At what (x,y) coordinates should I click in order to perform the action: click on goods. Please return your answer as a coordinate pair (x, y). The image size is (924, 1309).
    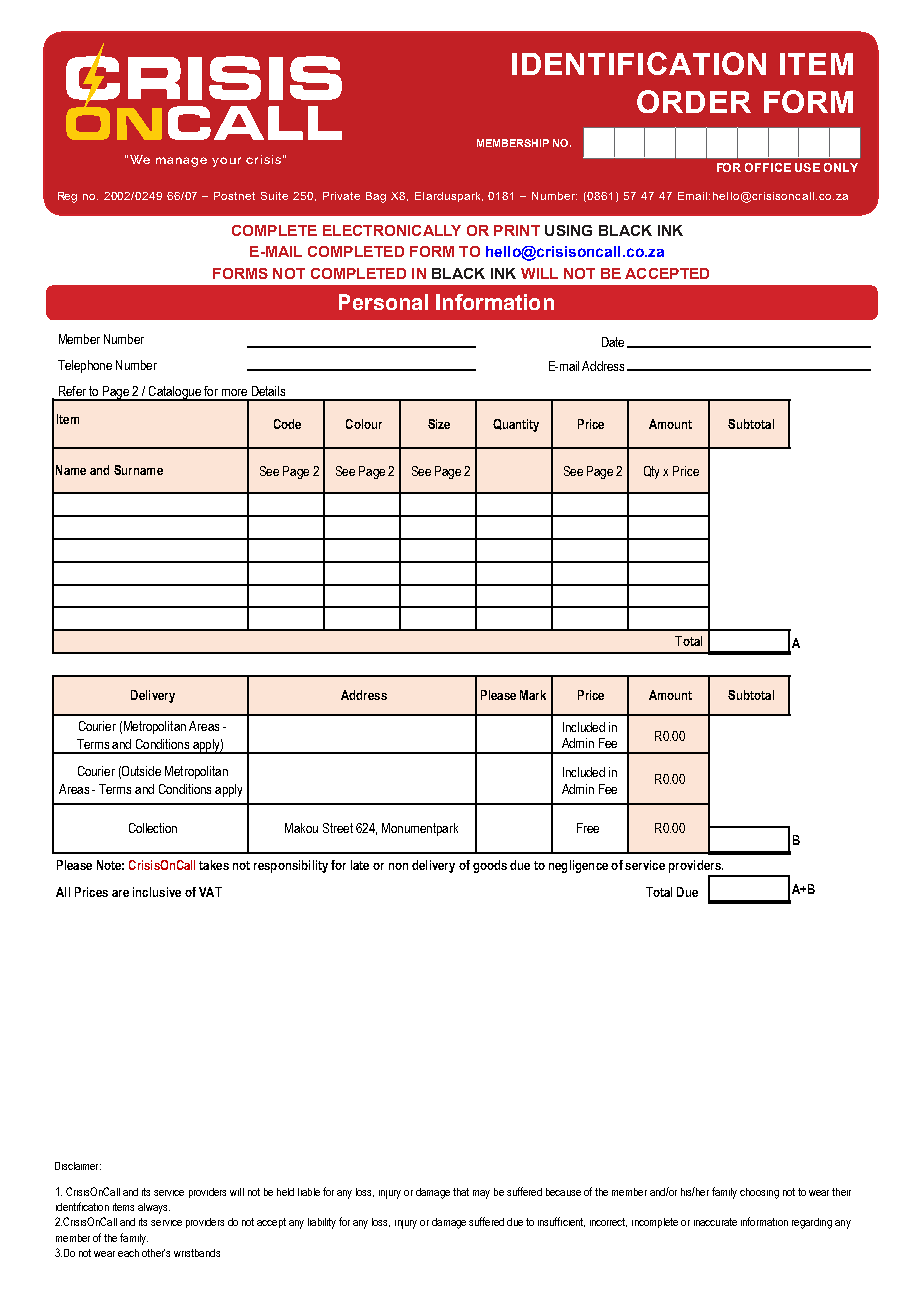
    Looking at the image, I should click on (490, 866).
